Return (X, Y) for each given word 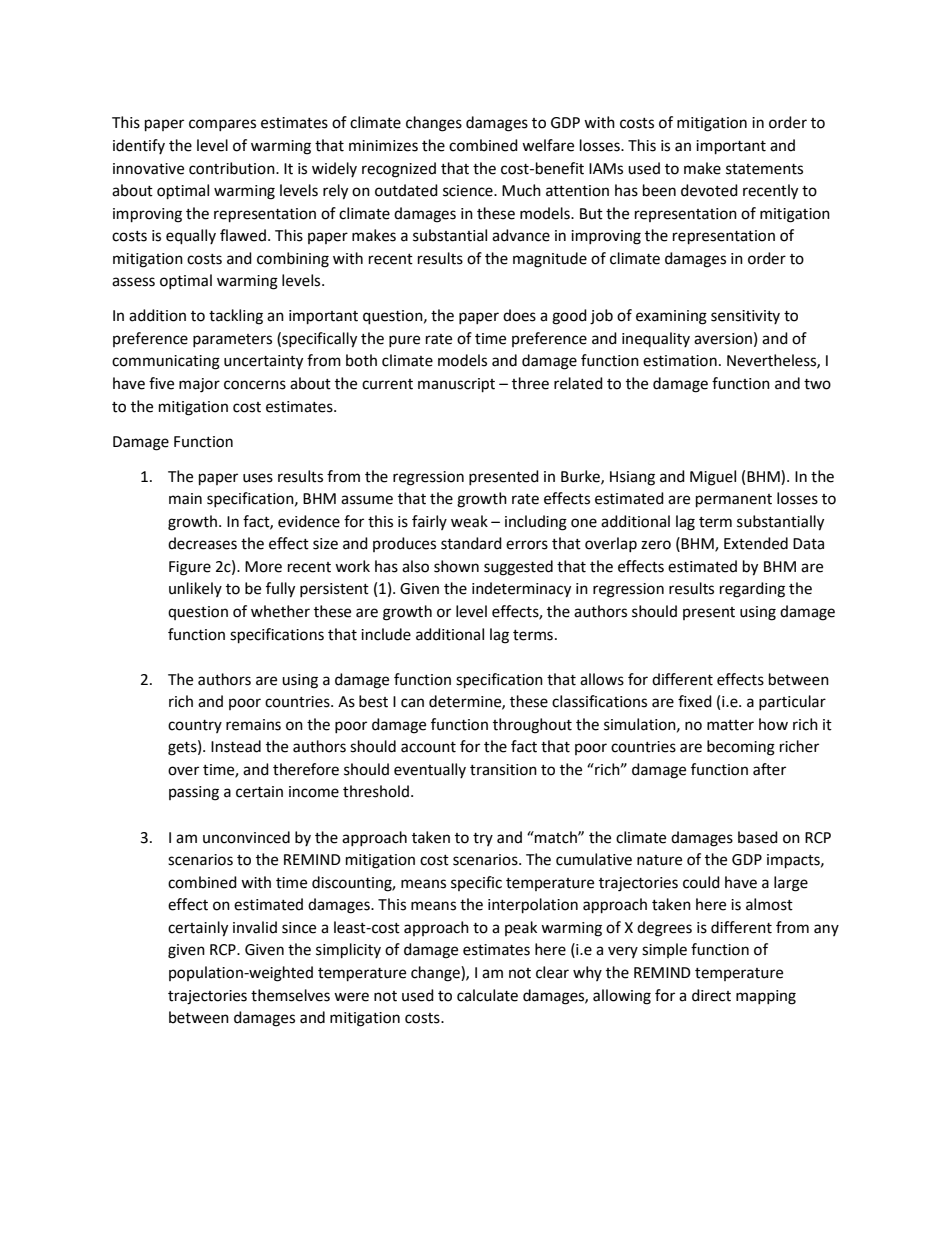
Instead (236, 746)
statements (764, 169)
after (769, 769)
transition (503, 770)
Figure (190, 568)
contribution (233, 168)
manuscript (456, 385)
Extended (756, 543)
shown (456, 566)
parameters (232, 340)
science (469, 191)
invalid (255, 927)
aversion (723, 339)
